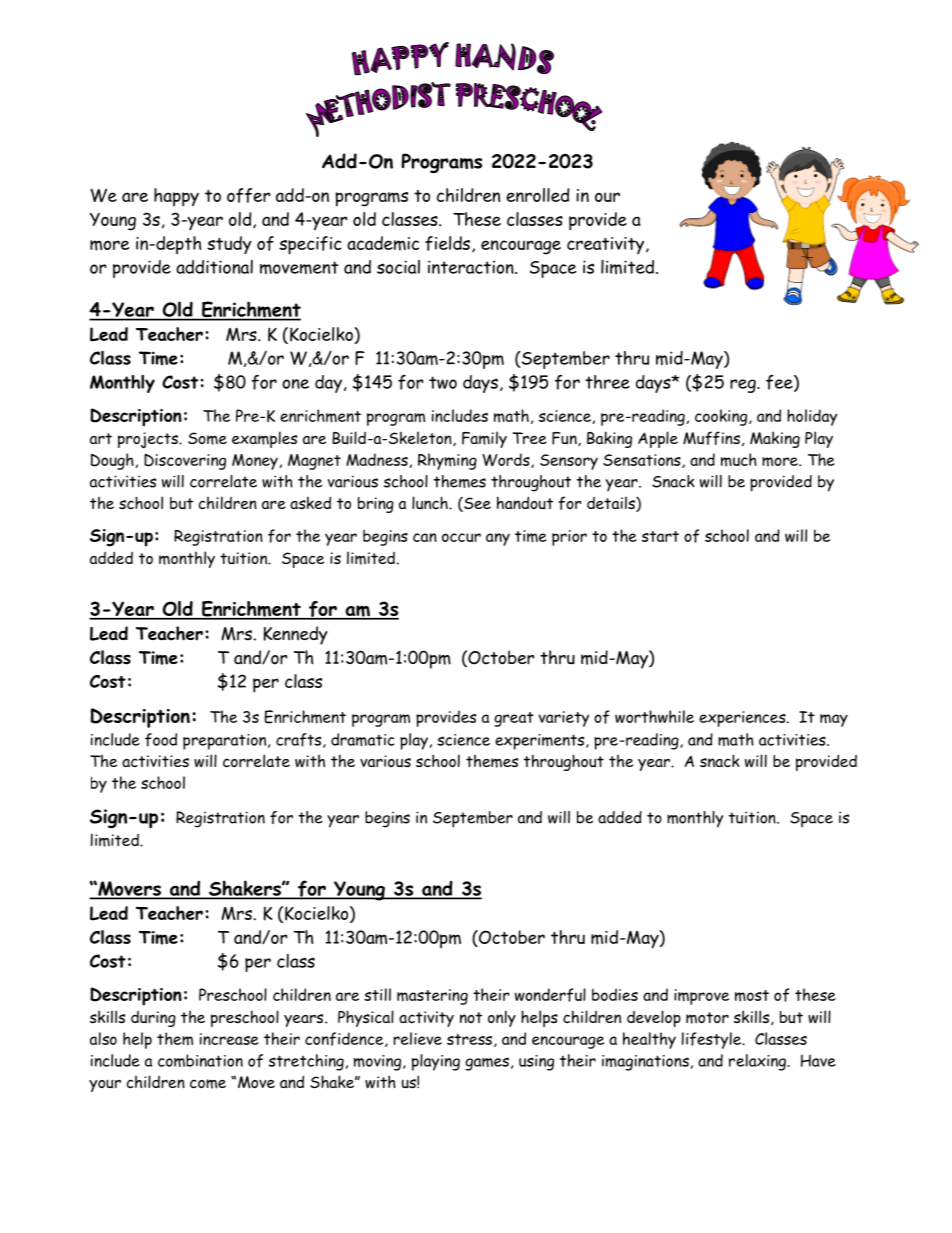 The height and width of the document is (1233, 952). I want to click on creativity, so click(607, 245).
